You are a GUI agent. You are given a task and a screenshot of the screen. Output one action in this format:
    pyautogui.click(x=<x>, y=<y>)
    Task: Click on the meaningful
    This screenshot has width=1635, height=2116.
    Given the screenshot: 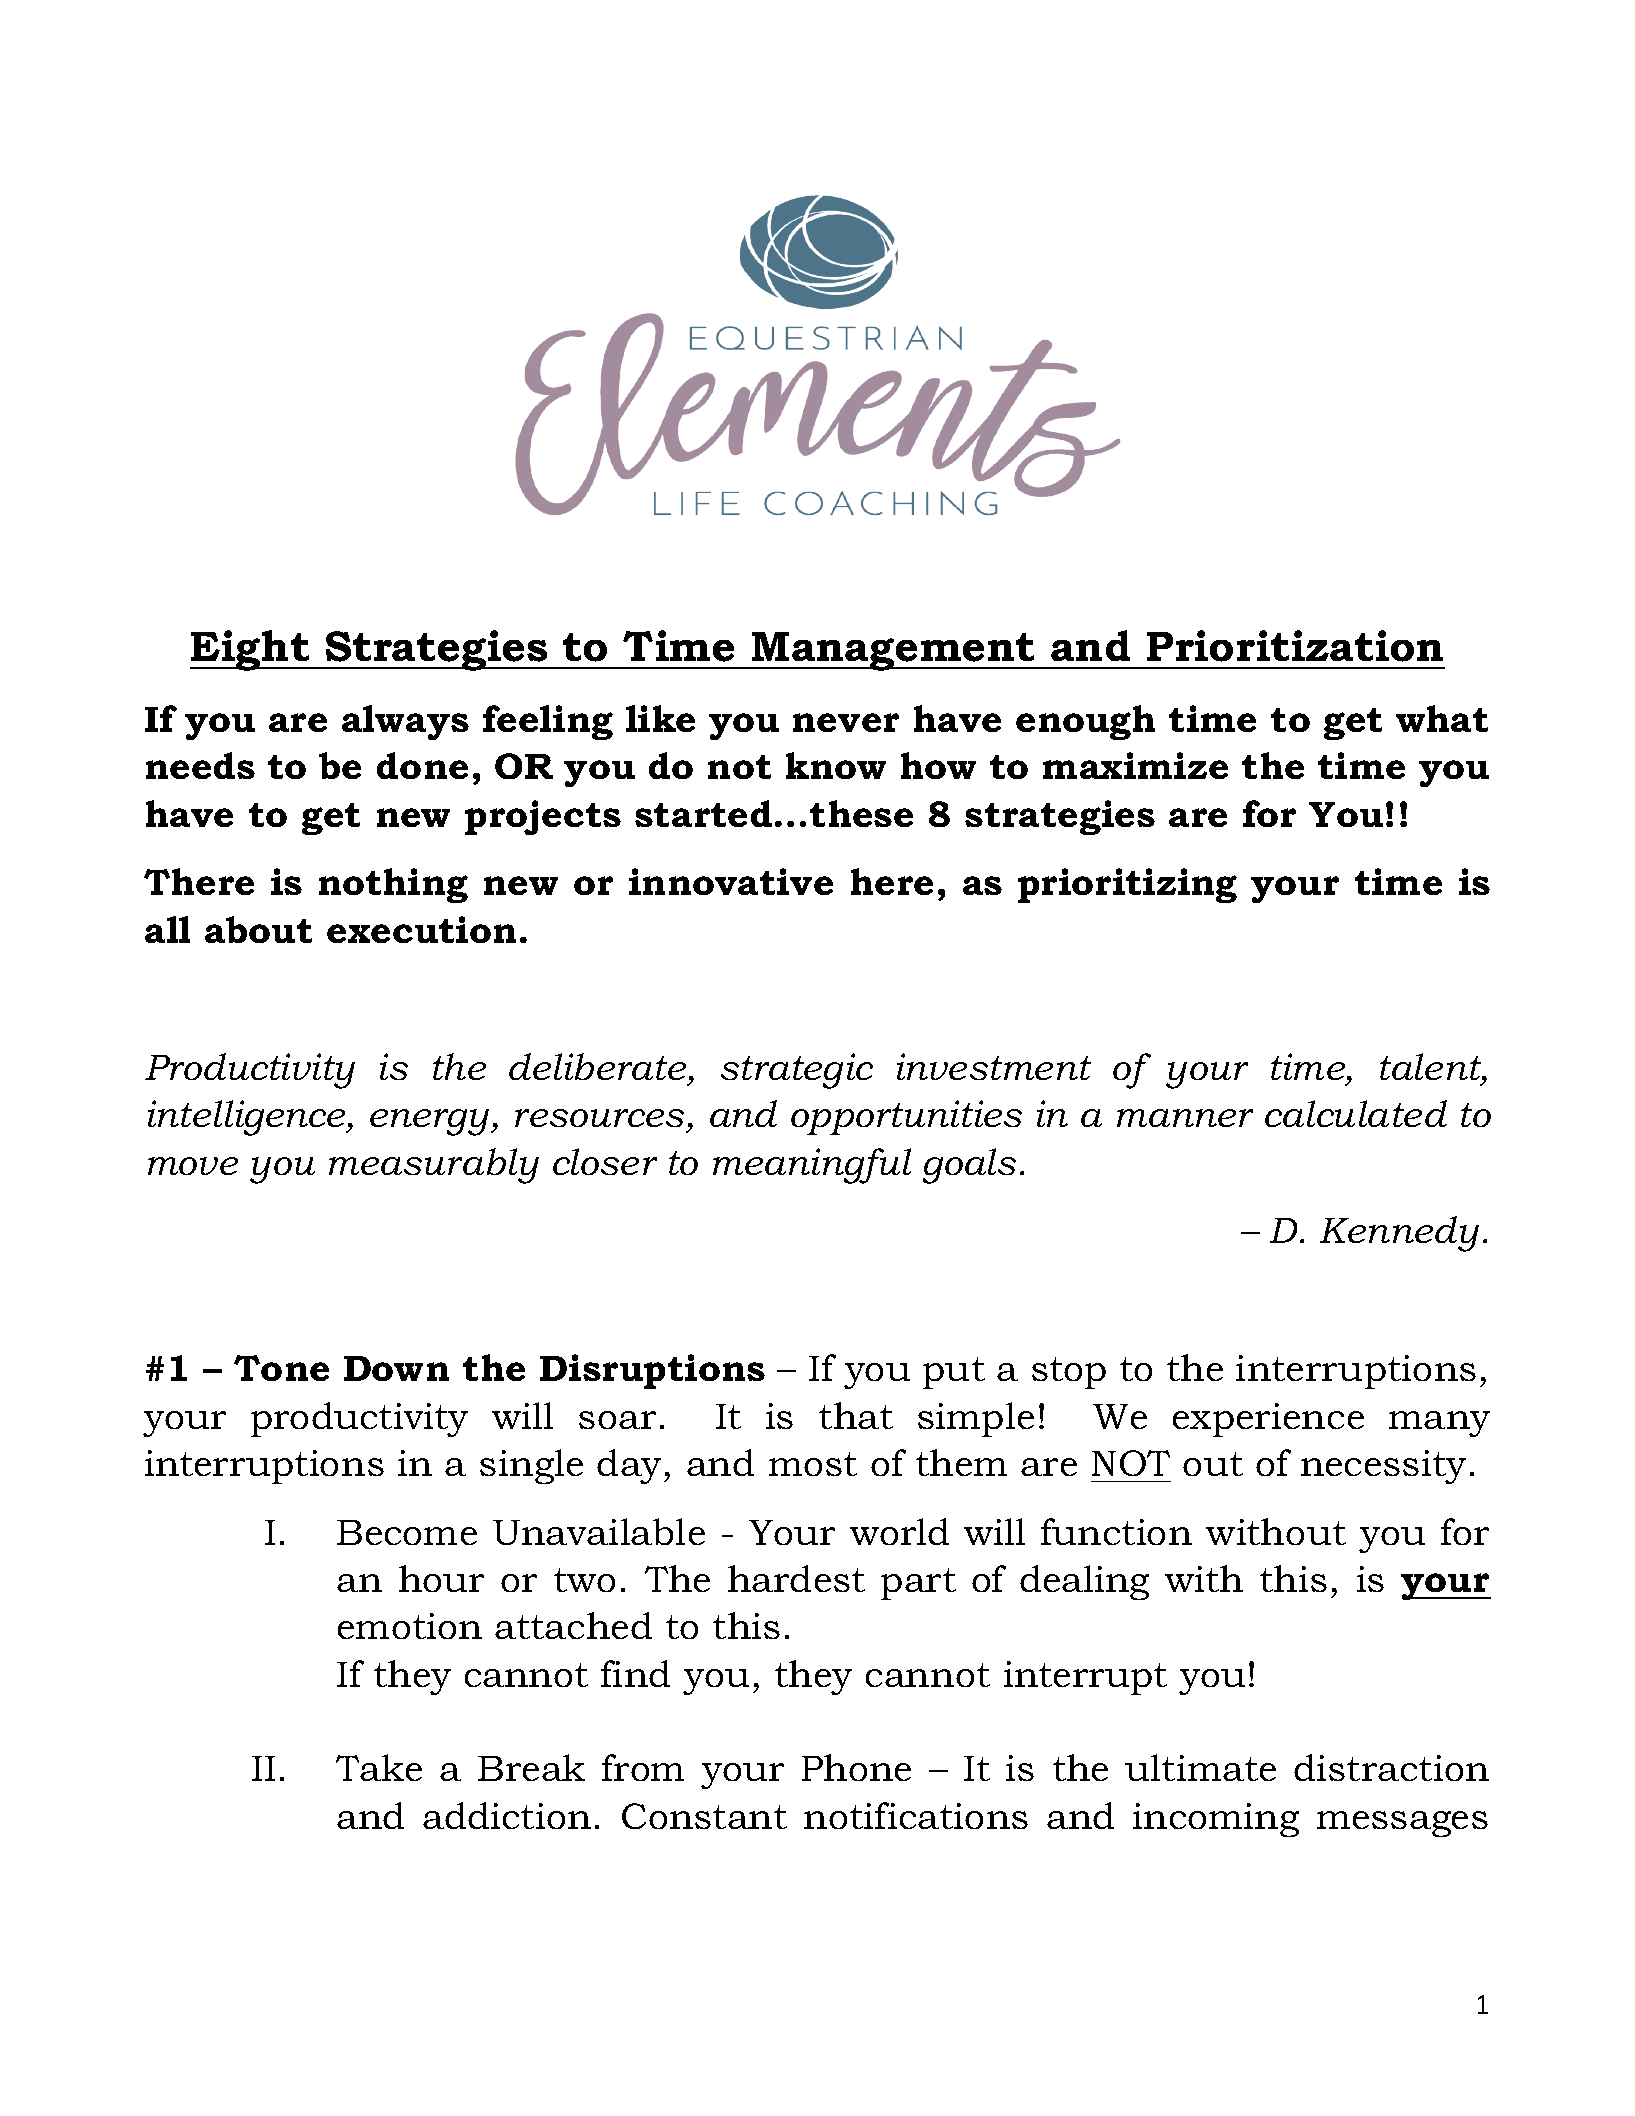 What is the action you would take?
    pyautogui.click(x=812, y=1166)
